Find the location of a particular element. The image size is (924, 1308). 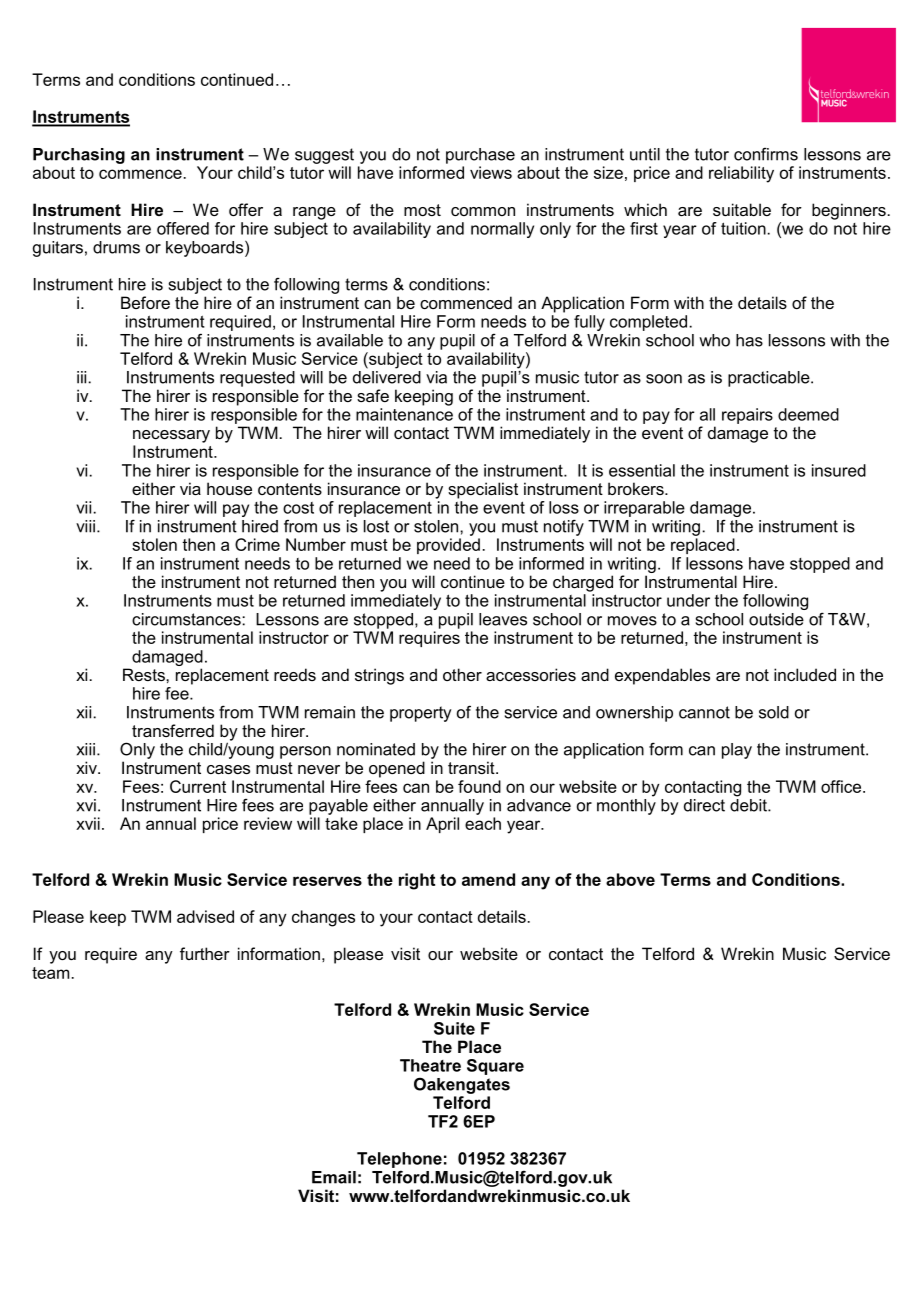

Purchasing is located at coordinates (79, 156).
